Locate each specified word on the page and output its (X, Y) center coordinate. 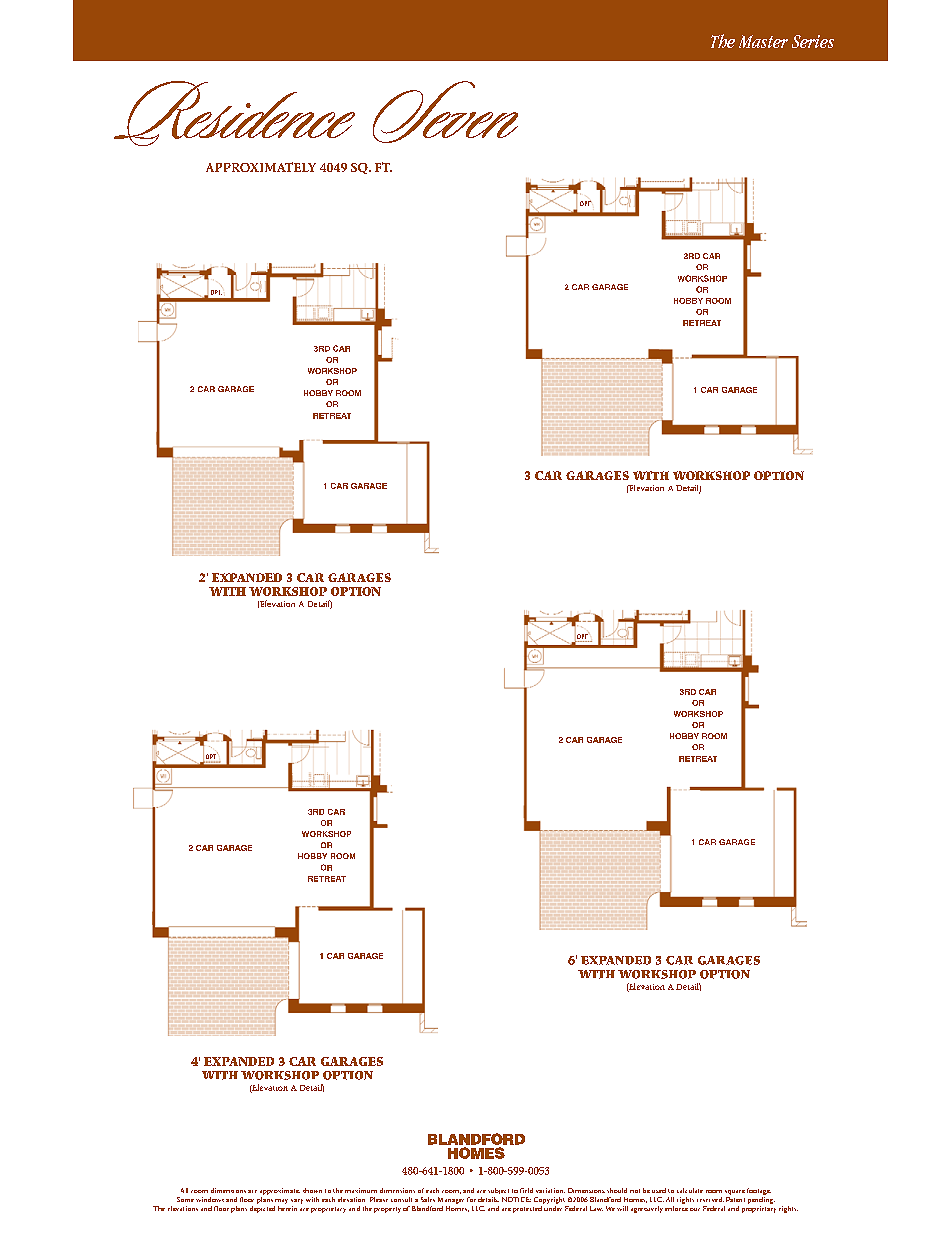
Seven (445, 112)
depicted (262, 1208)
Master (763, 41)
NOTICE (516, 1199)
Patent (735, 1199)
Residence (234, 113)
